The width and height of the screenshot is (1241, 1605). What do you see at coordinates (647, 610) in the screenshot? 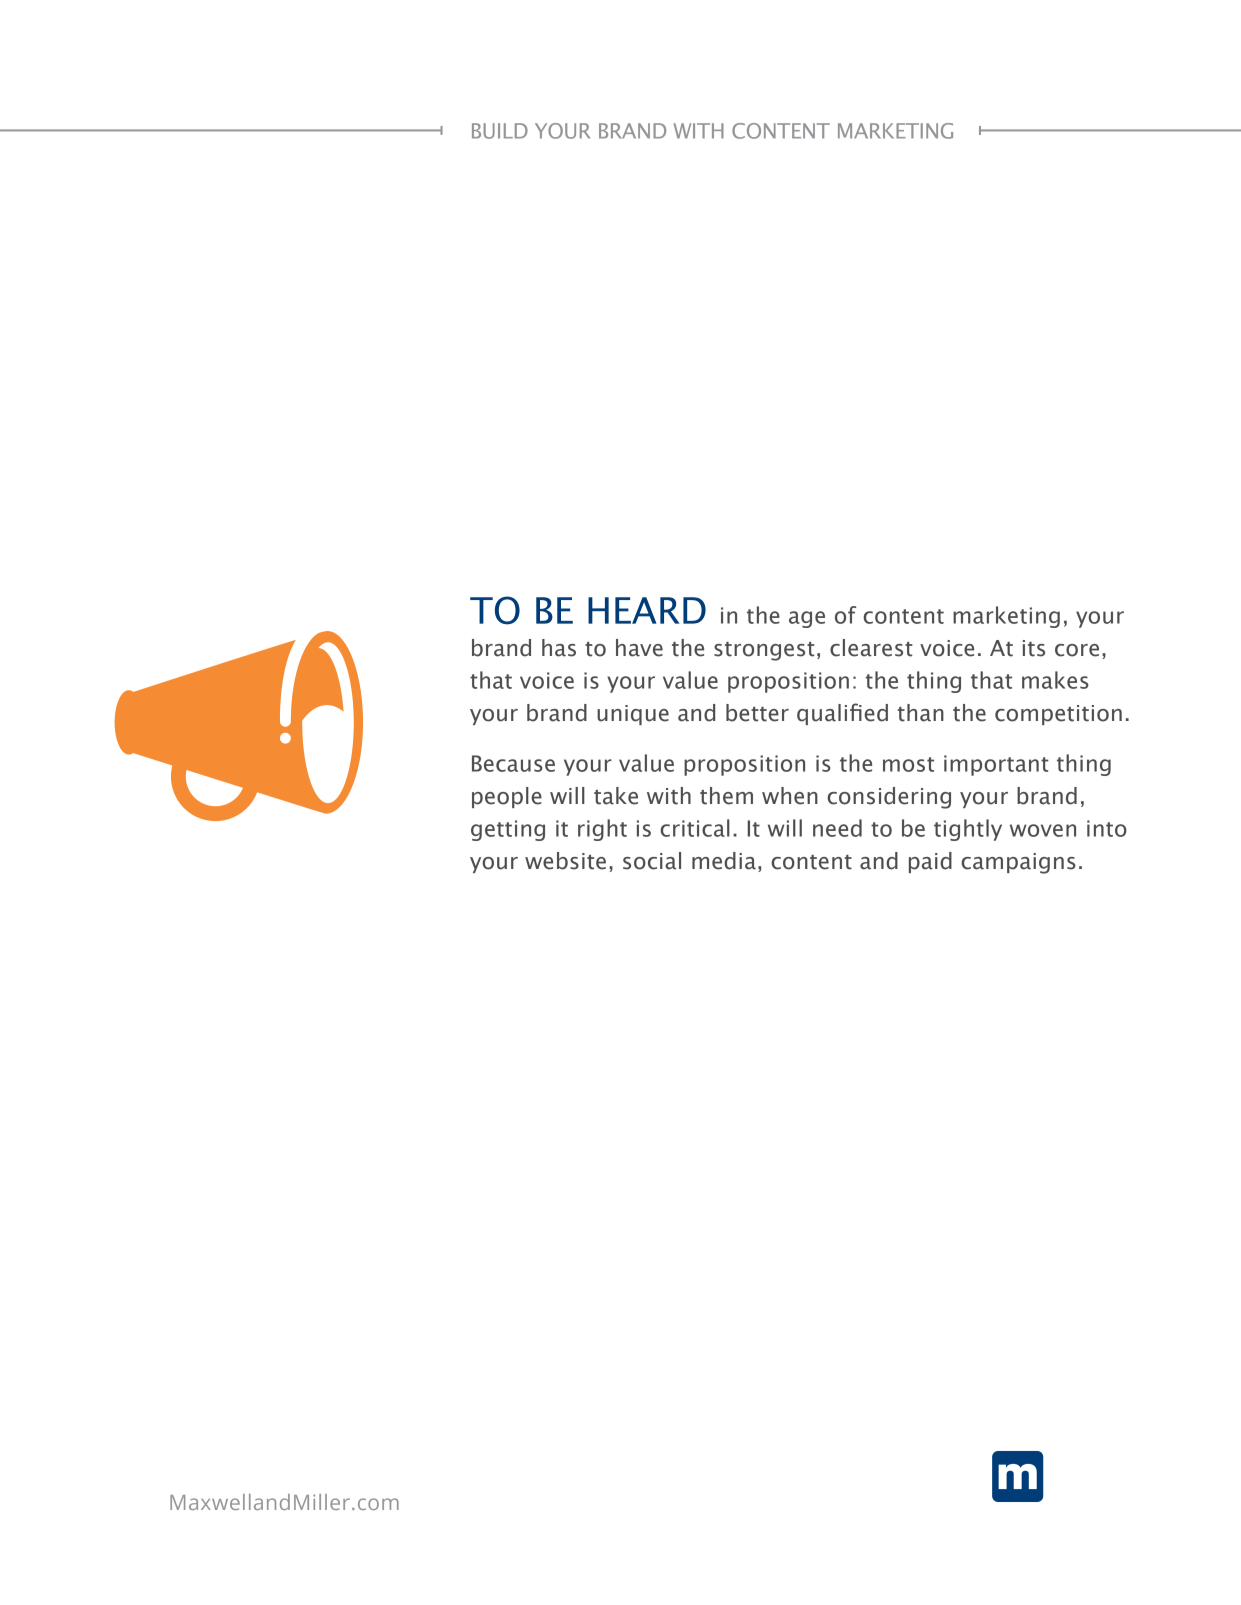
I see `HEARD` at bounding box center [647, 610].
